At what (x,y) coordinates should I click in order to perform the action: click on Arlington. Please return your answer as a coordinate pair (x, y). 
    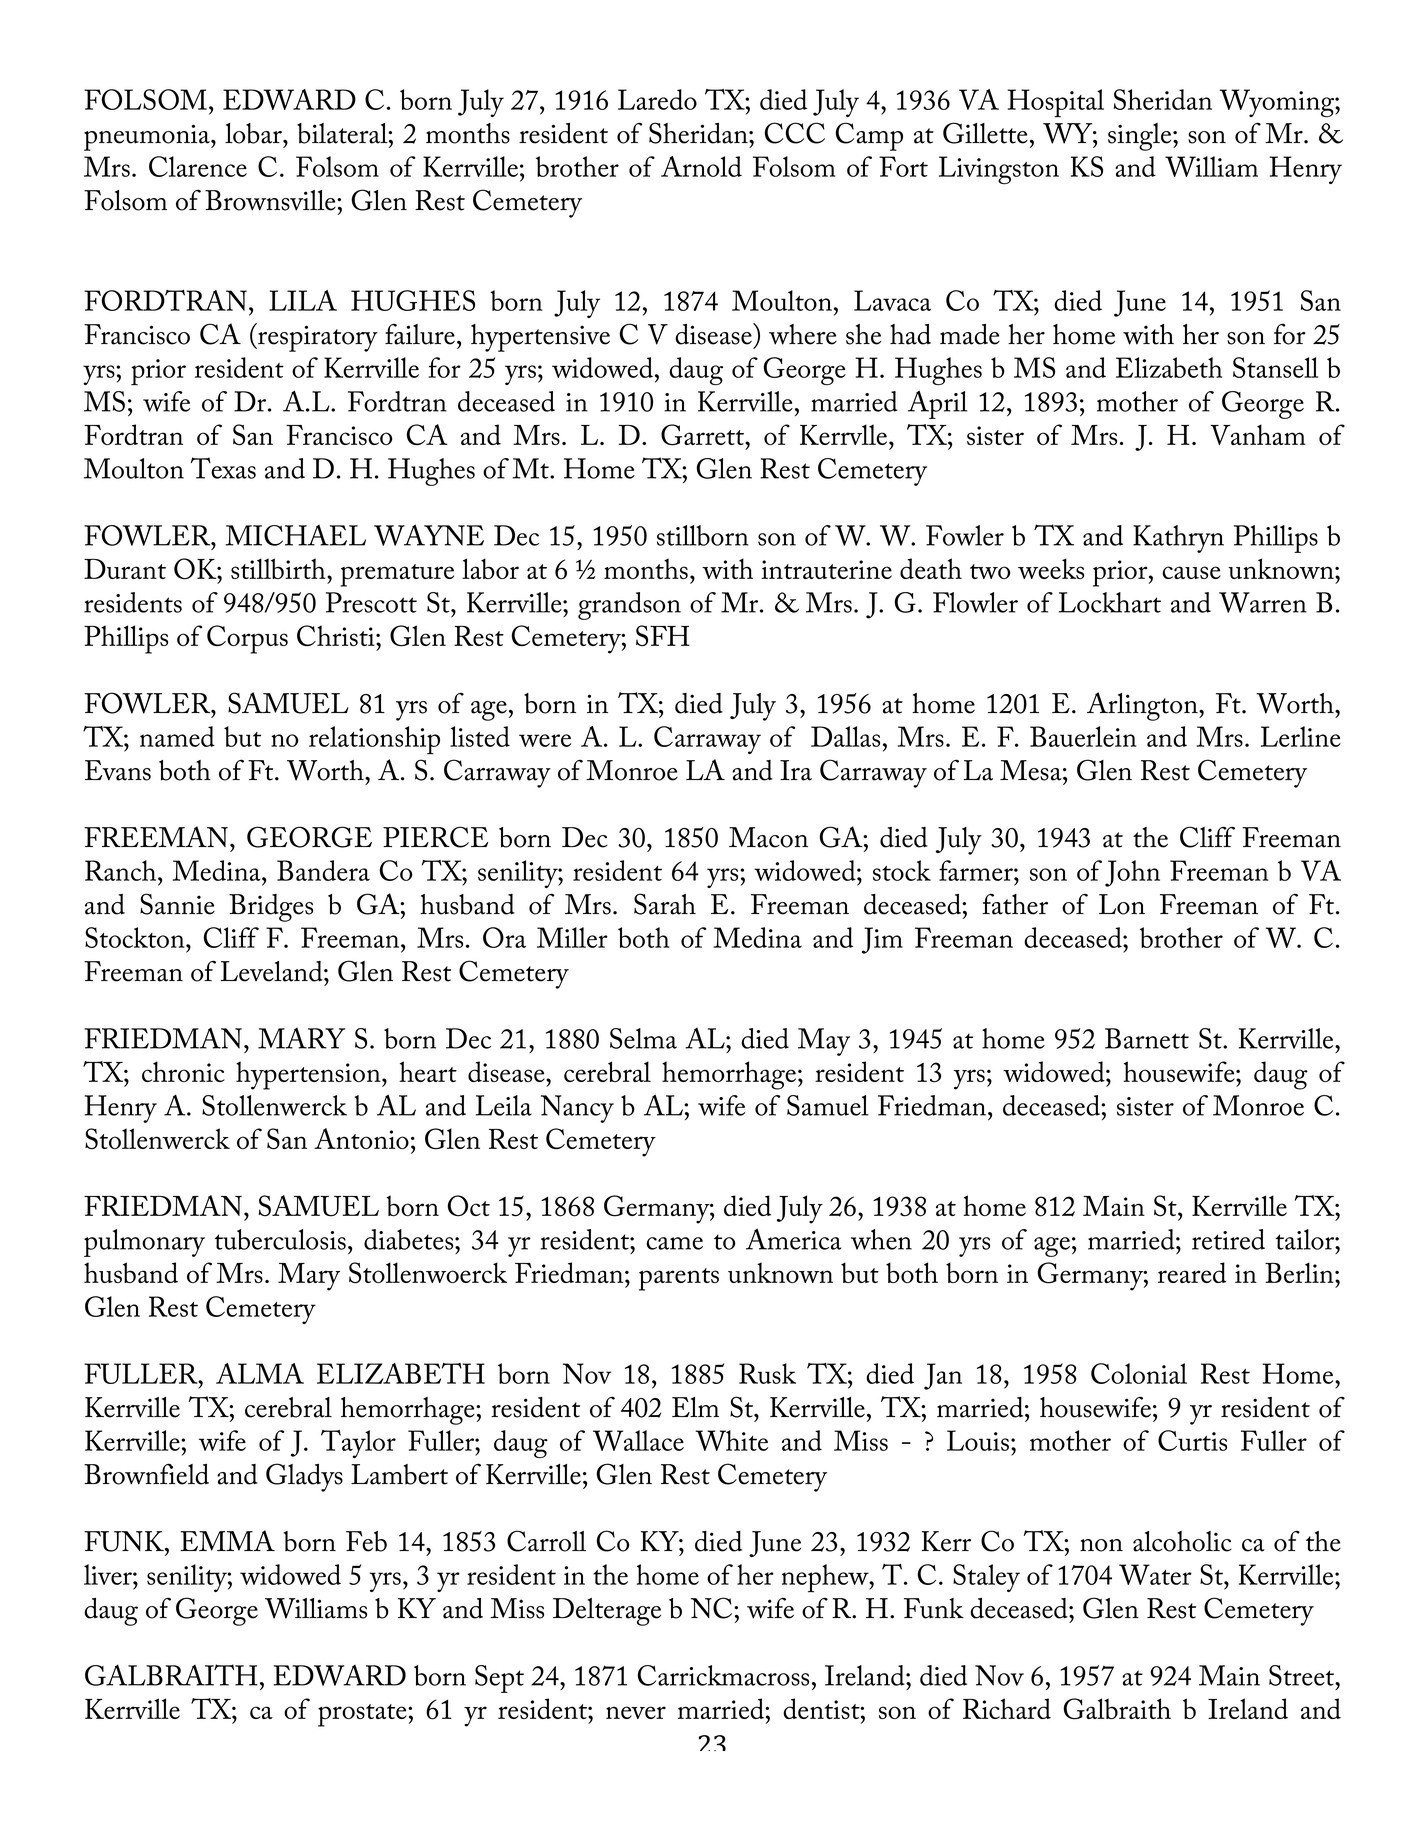
    Looking at the image, I should click on (1143, 706).
